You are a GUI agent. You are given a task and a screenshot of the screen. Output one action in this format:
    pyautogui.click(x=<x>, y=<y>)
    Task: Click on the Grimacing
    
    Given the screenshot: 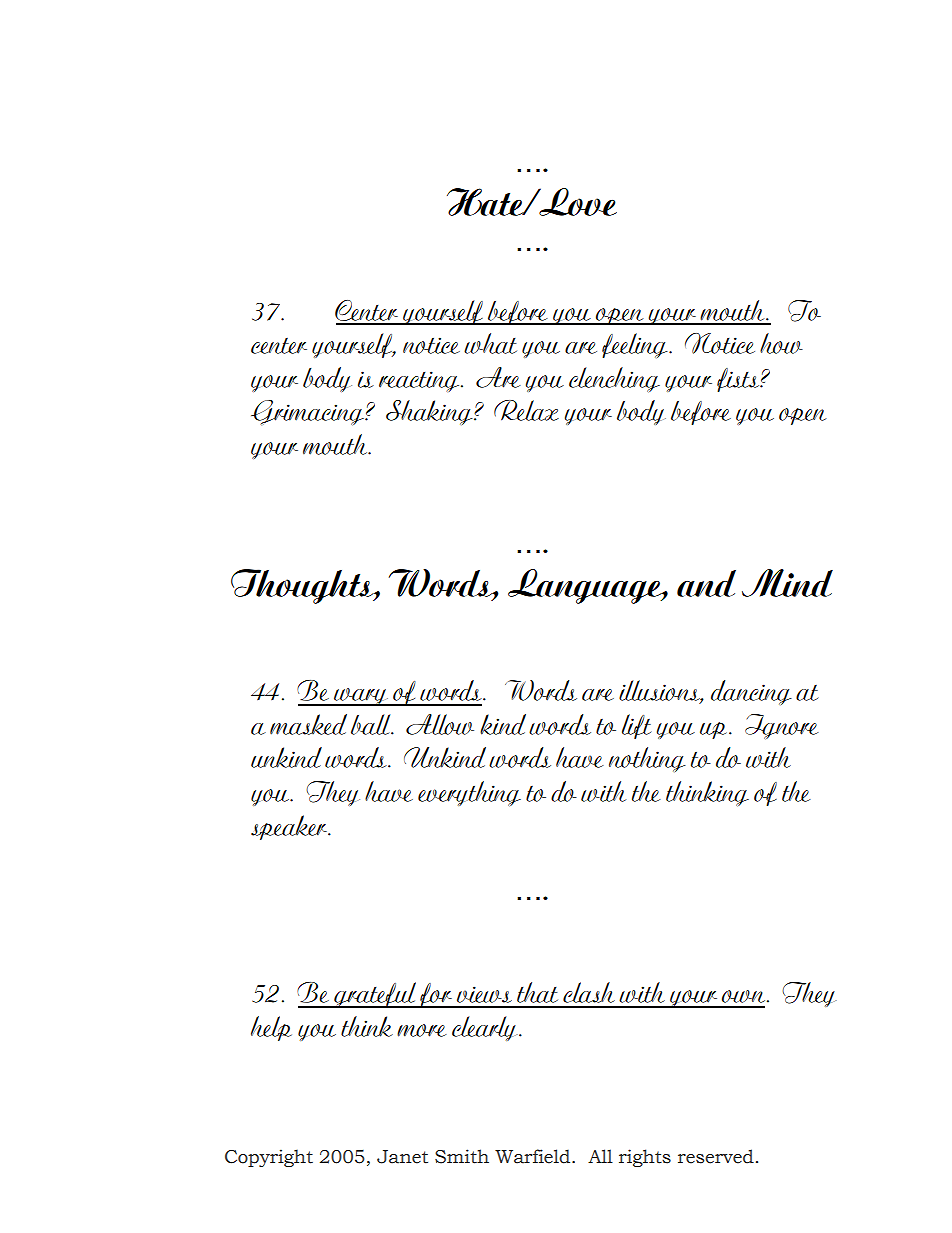 What is the action you would take?
    pyautogui.click(x=308, y=412)
